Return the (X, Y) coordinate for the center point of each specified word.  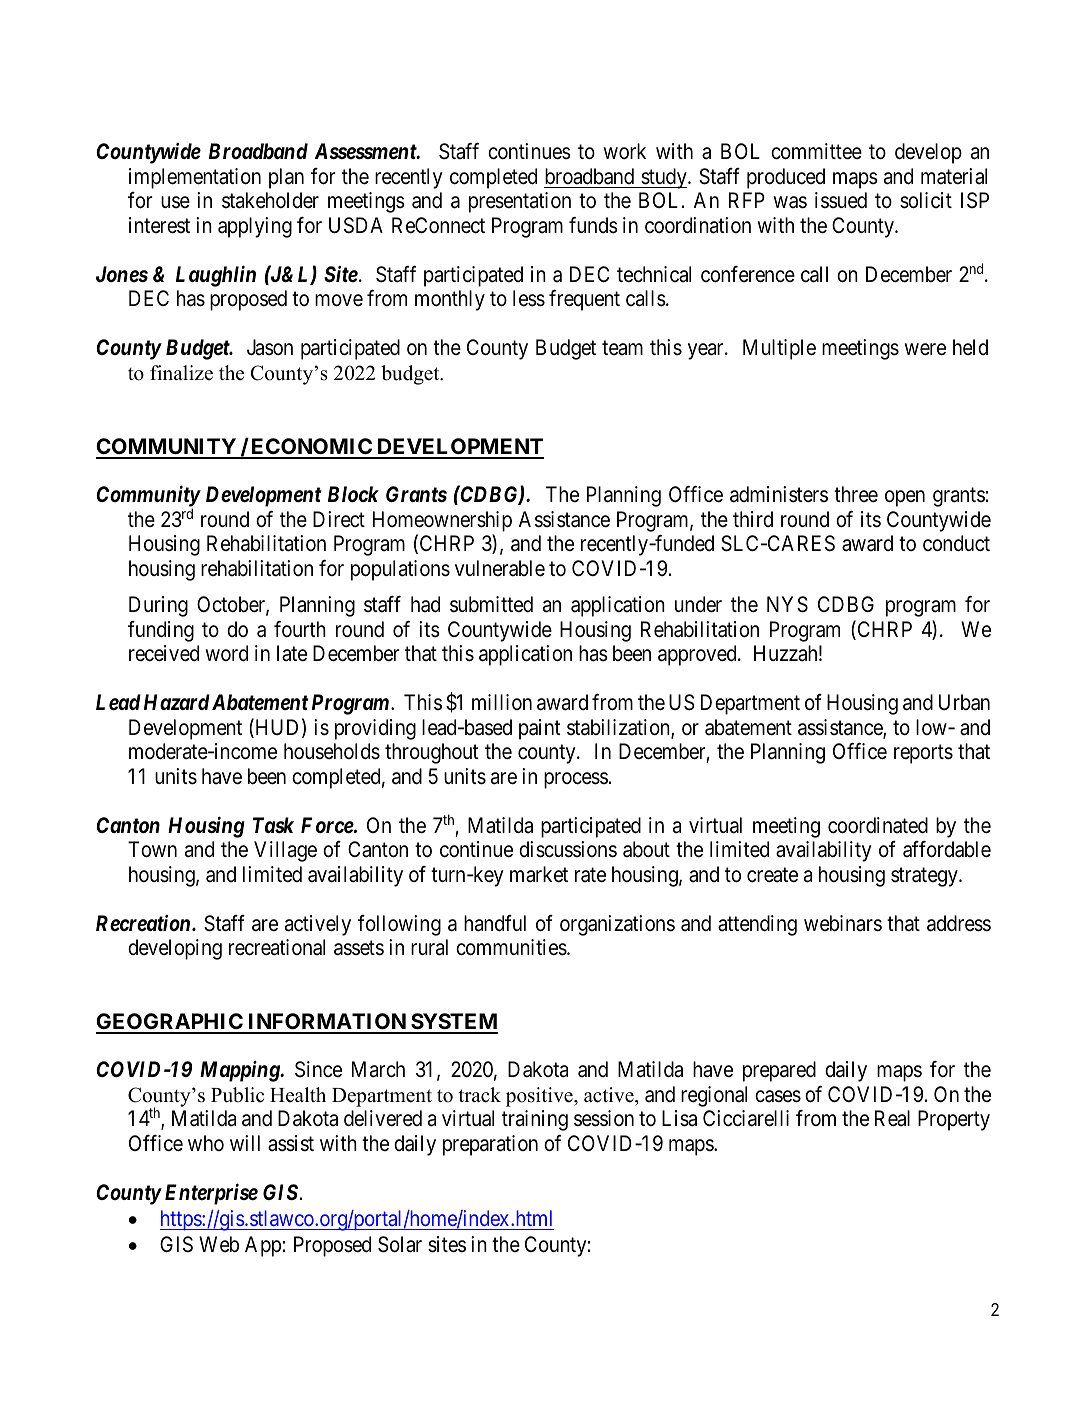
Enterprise (211, 1194)
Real (892, 1118)
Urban (964, 702)
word (227, 653)
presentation (520, 202)
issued (841, 200)
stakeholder (270, 200)
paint (540, 729)
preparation (490, 1145)
